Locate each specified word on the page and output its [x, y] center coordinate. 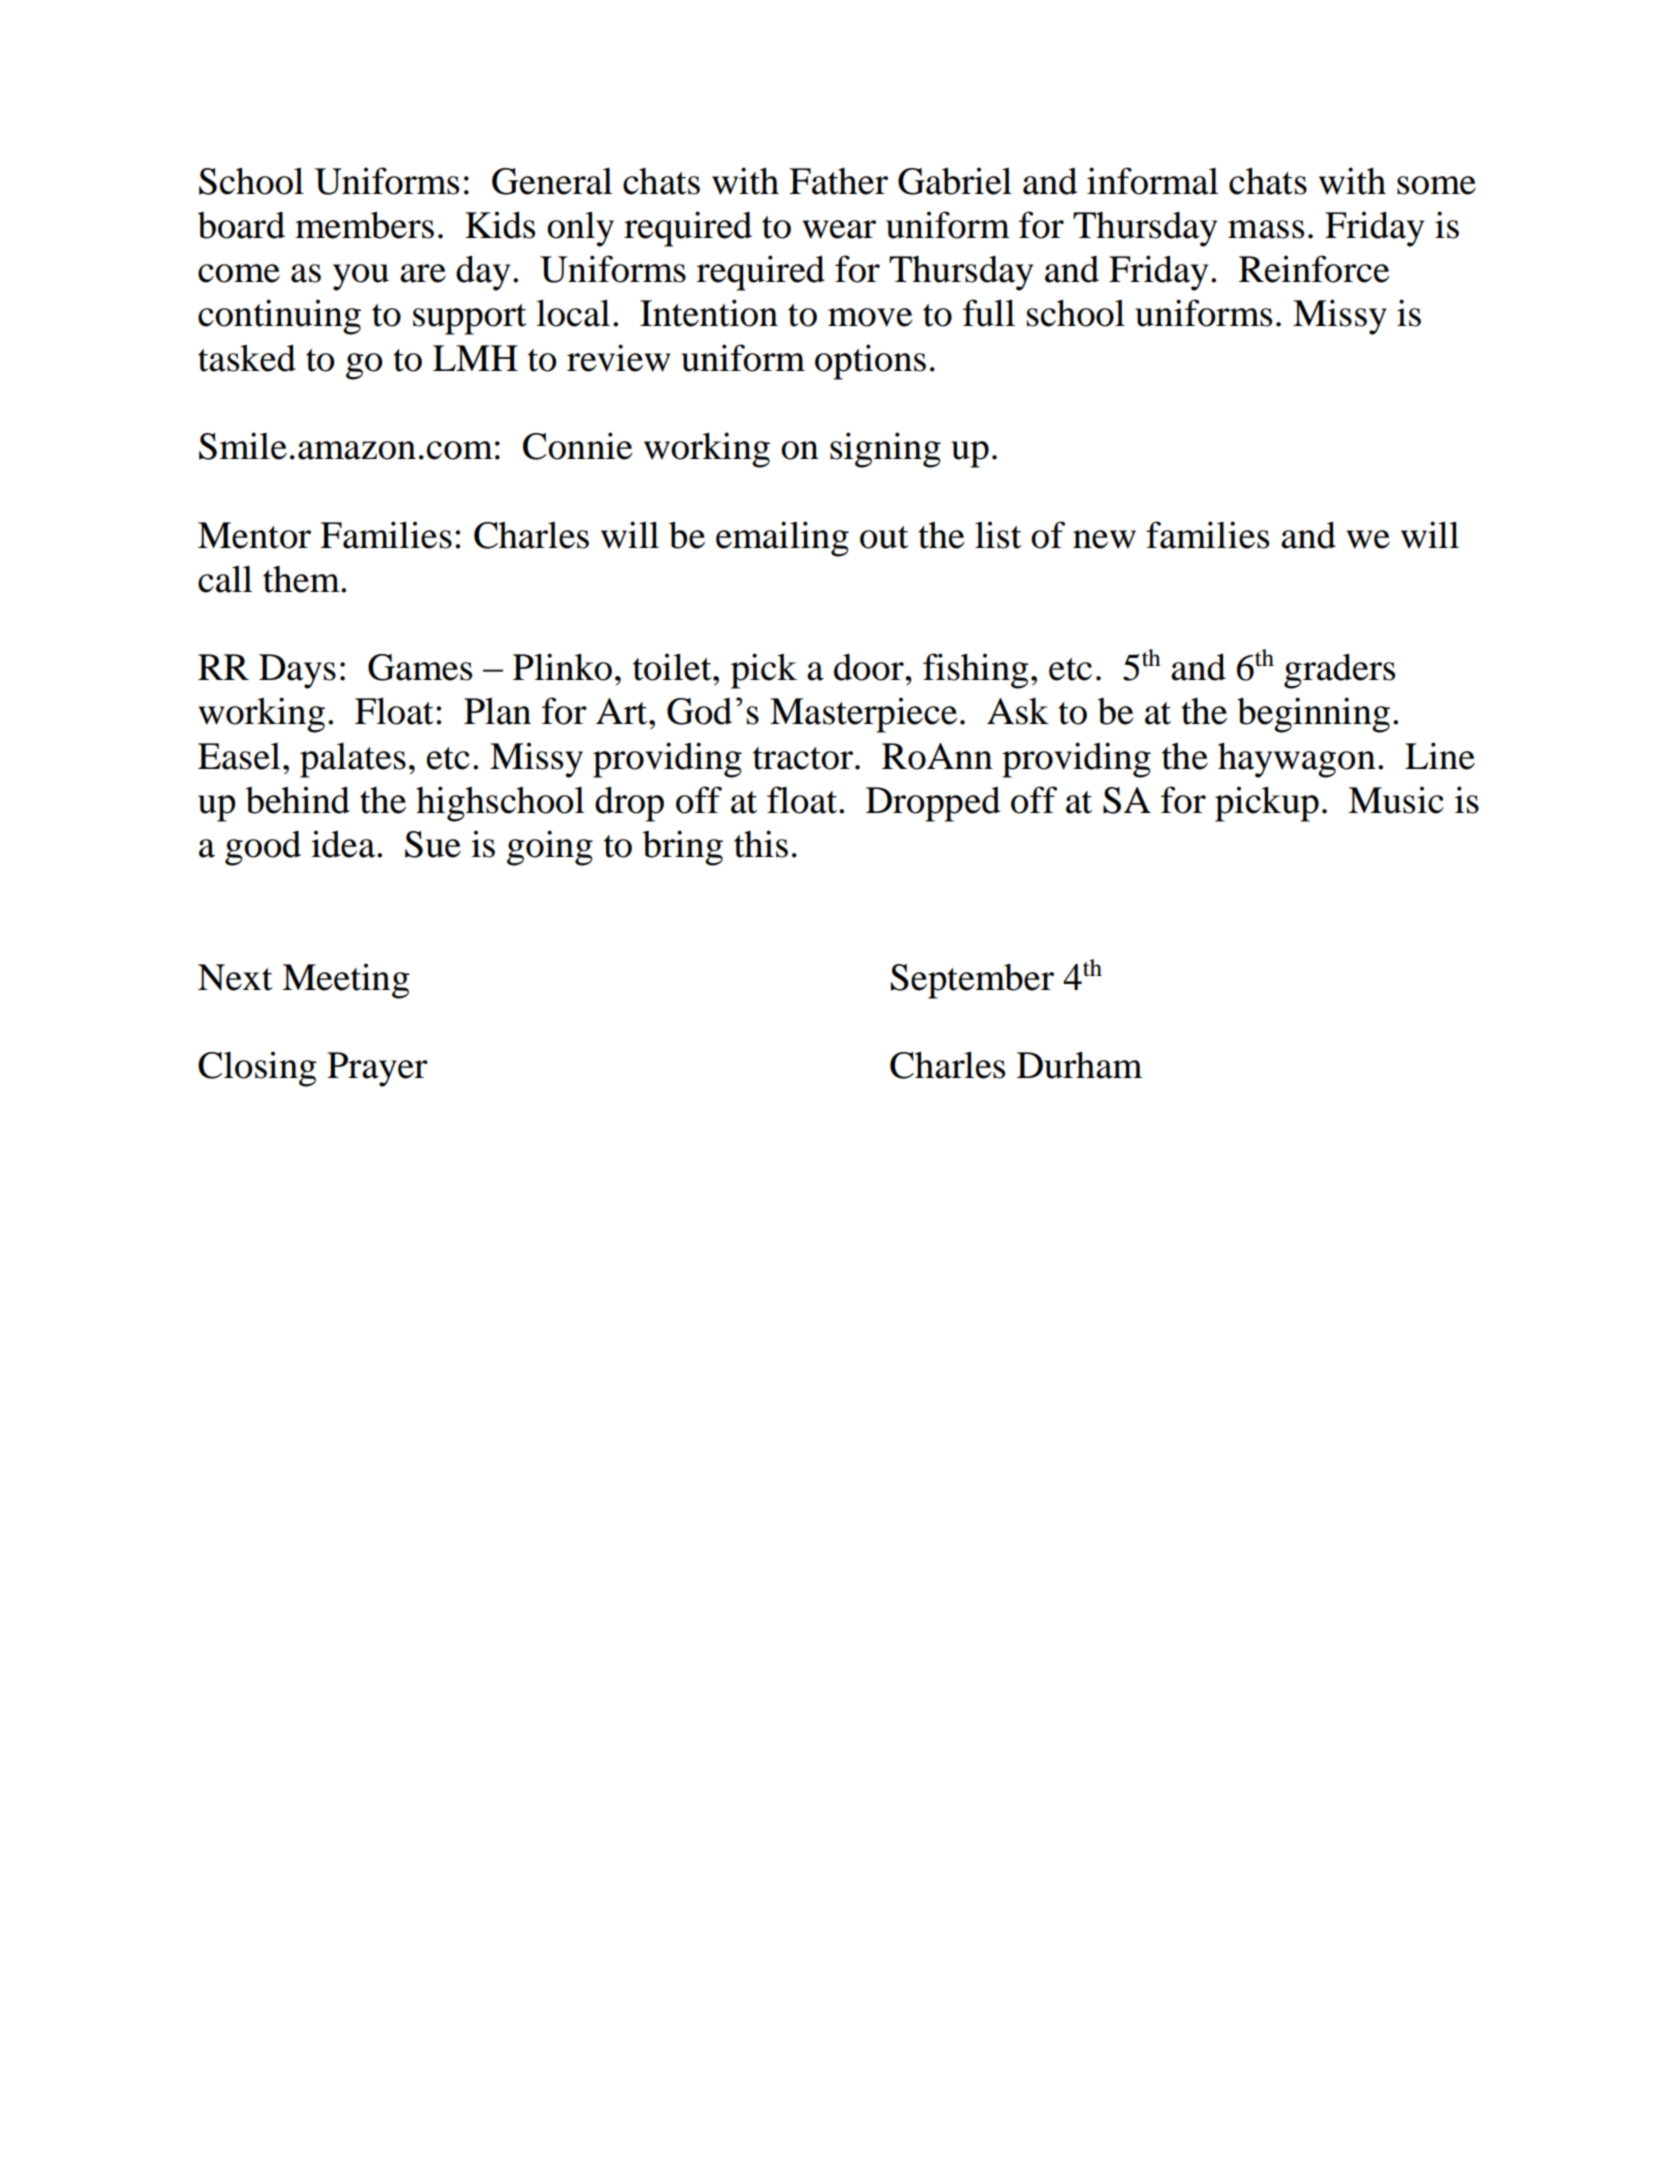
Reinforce [1314, 269]
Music [1396, 800]
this [761, 844]
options [870, 362]
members [364, 225]
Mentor [254, 535]
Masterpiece [863, 715]
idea [344, 844]
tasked [247, 358]
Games [420, 667]
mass [1266, 229]
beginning [1313, 715]
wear [839, 229]
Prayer [377, 1069]
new [1104, 539]
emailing [782, 539]
